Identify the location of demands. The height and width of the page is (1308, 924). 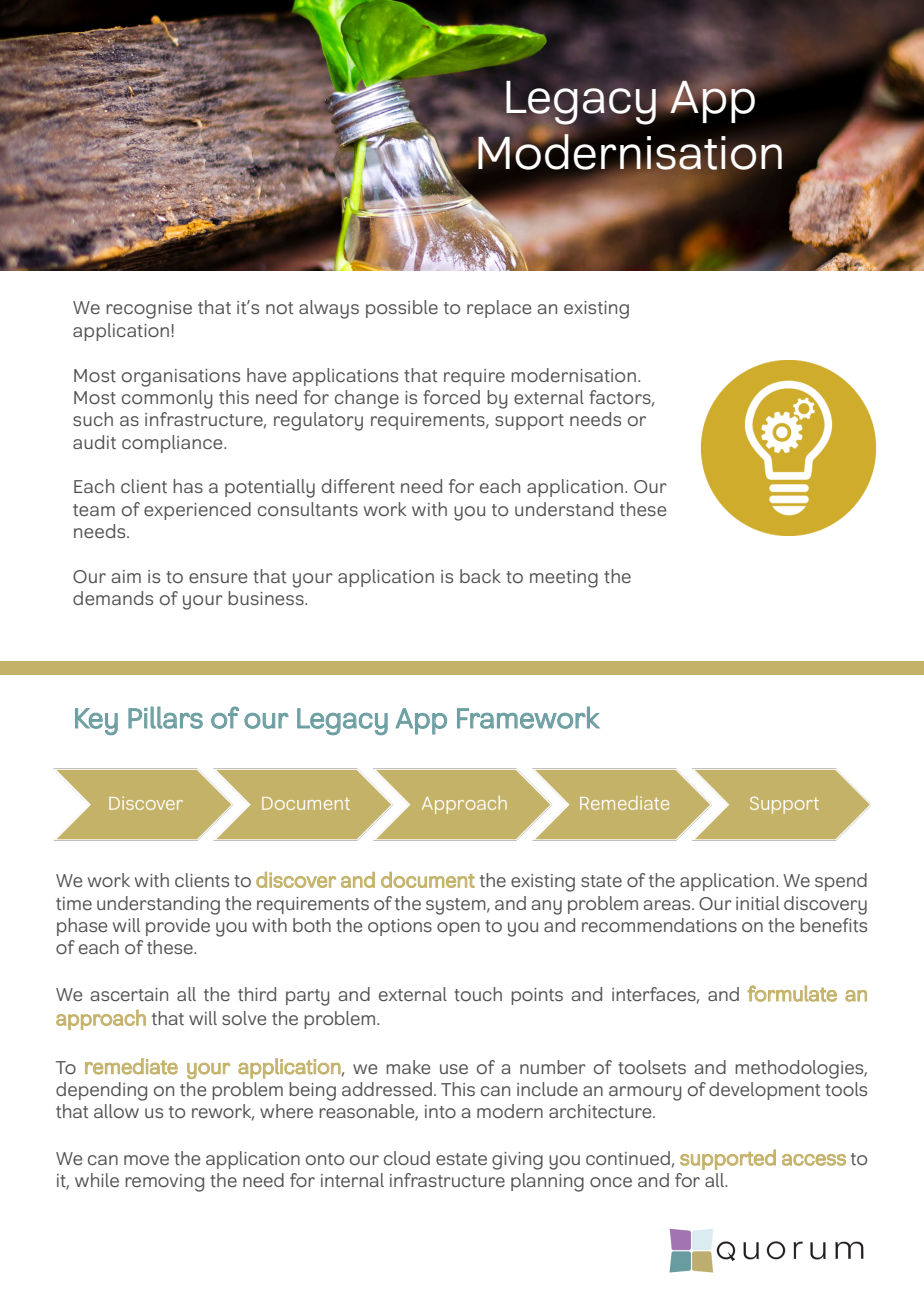
(113, 598).
